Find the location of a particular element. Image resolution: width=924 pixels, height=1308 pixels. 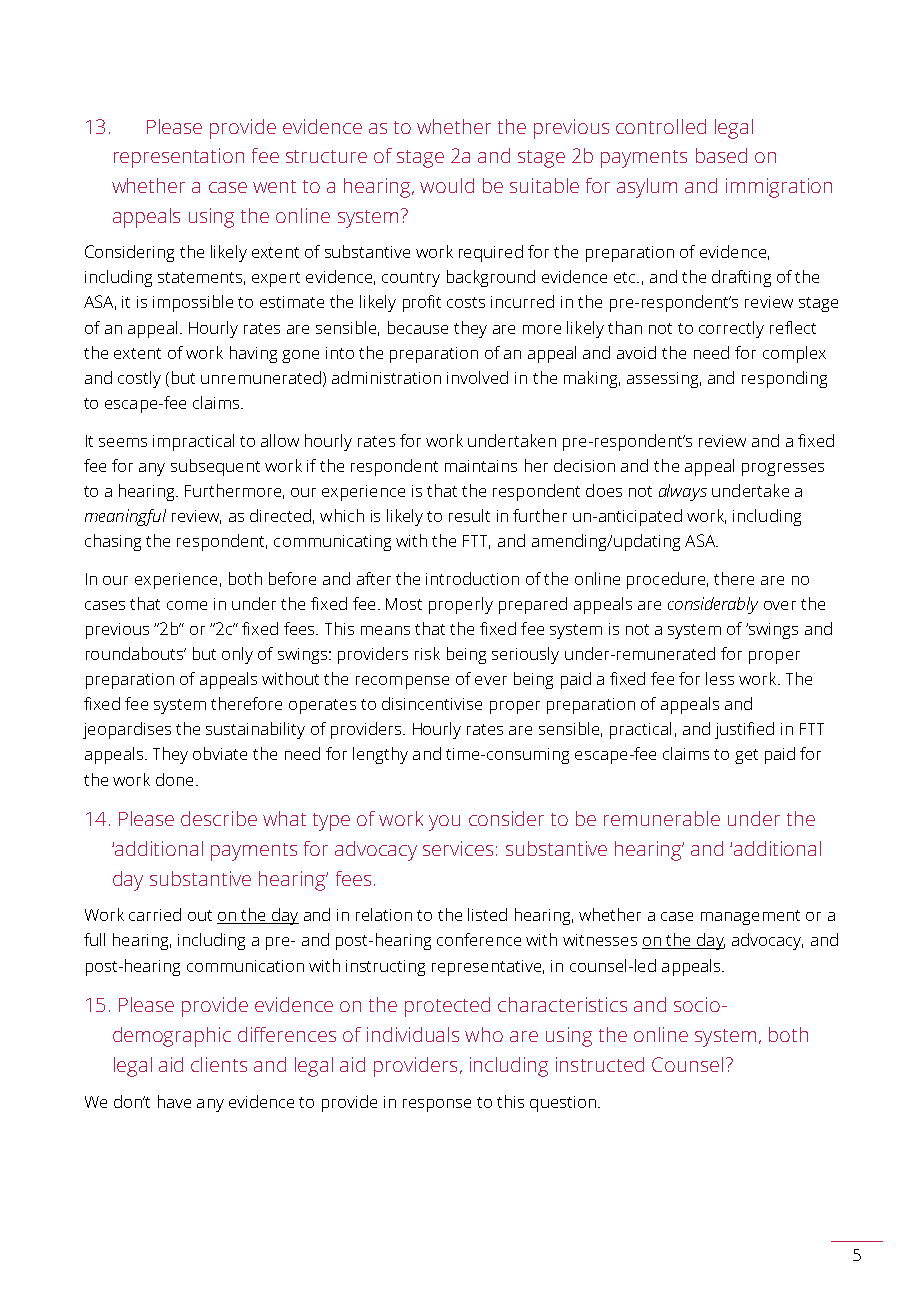

instructed is located at coordinates (600, 1064).
